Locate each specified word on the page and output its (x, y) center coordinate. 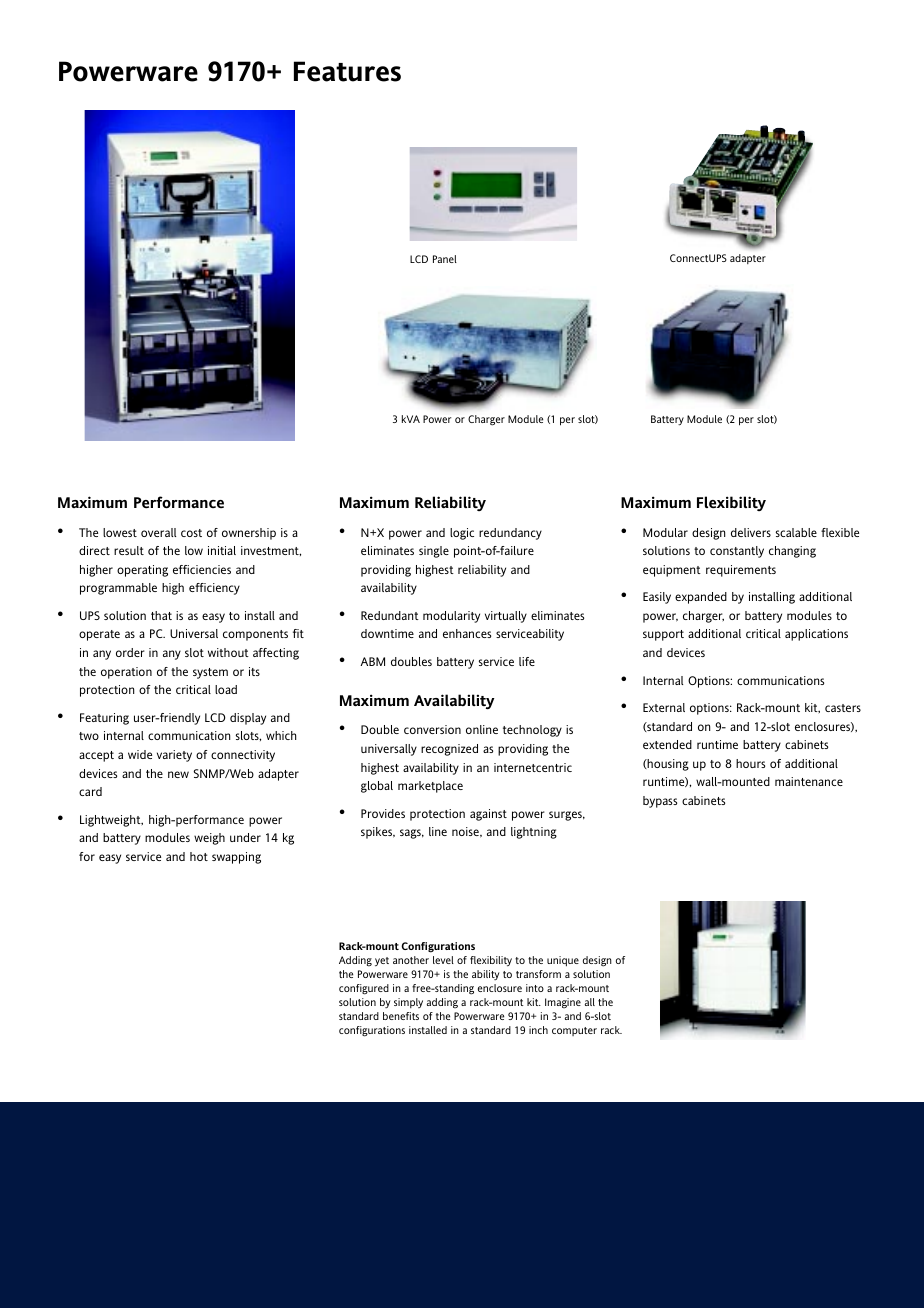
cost (191, 533)
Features (347, 71)
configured (364, 989)
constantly (737, 552)
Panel (445, 259)
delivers (751, 532)
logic (462, 534)
